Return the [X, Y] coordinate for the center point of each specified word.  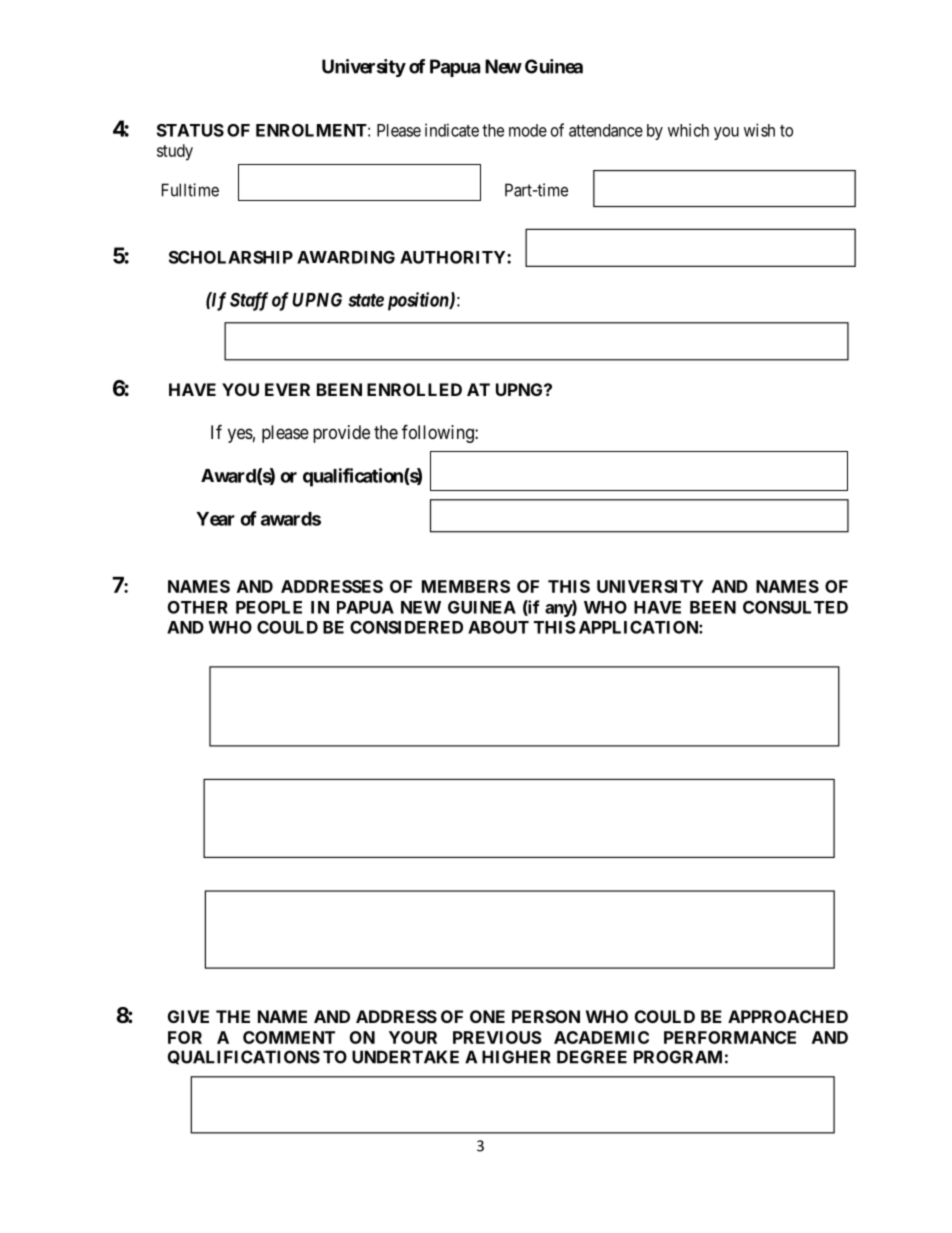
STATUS [190, 130]
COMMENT [289, 1037]
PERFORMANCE [730, 1037]
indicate [452, 130]
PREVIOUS [497, 1037]
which [688, 130]
